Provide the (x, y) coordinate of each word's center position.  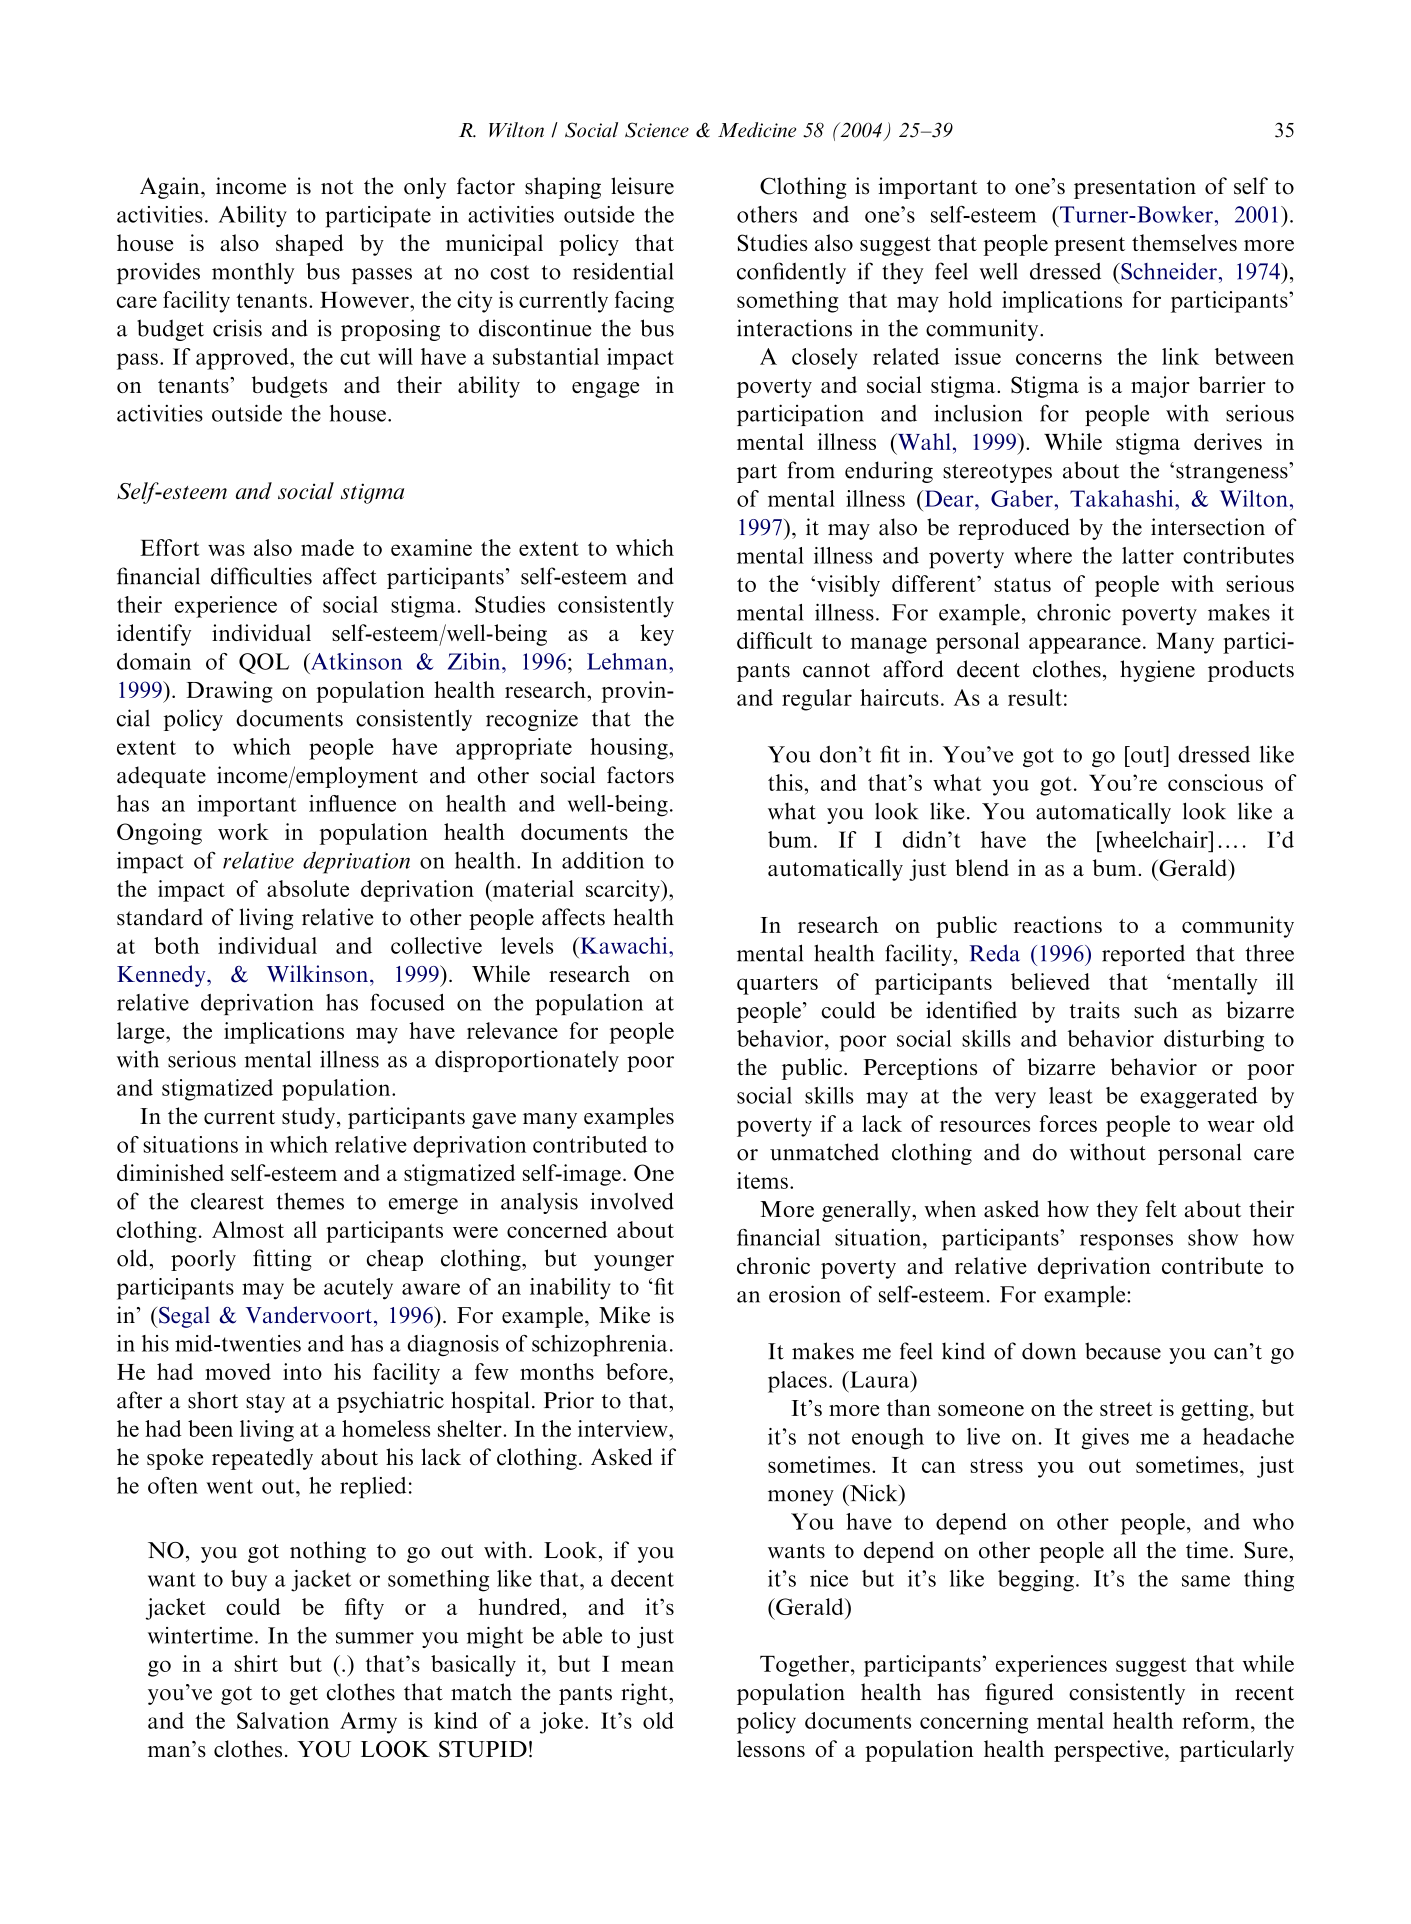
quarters (777, 985)
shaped (310, 245)
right (645, 1694)
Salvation (283, 1720)
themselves (1184, 242)
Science (657, 130)
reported (1143, 955)
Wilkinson (319, 973)
